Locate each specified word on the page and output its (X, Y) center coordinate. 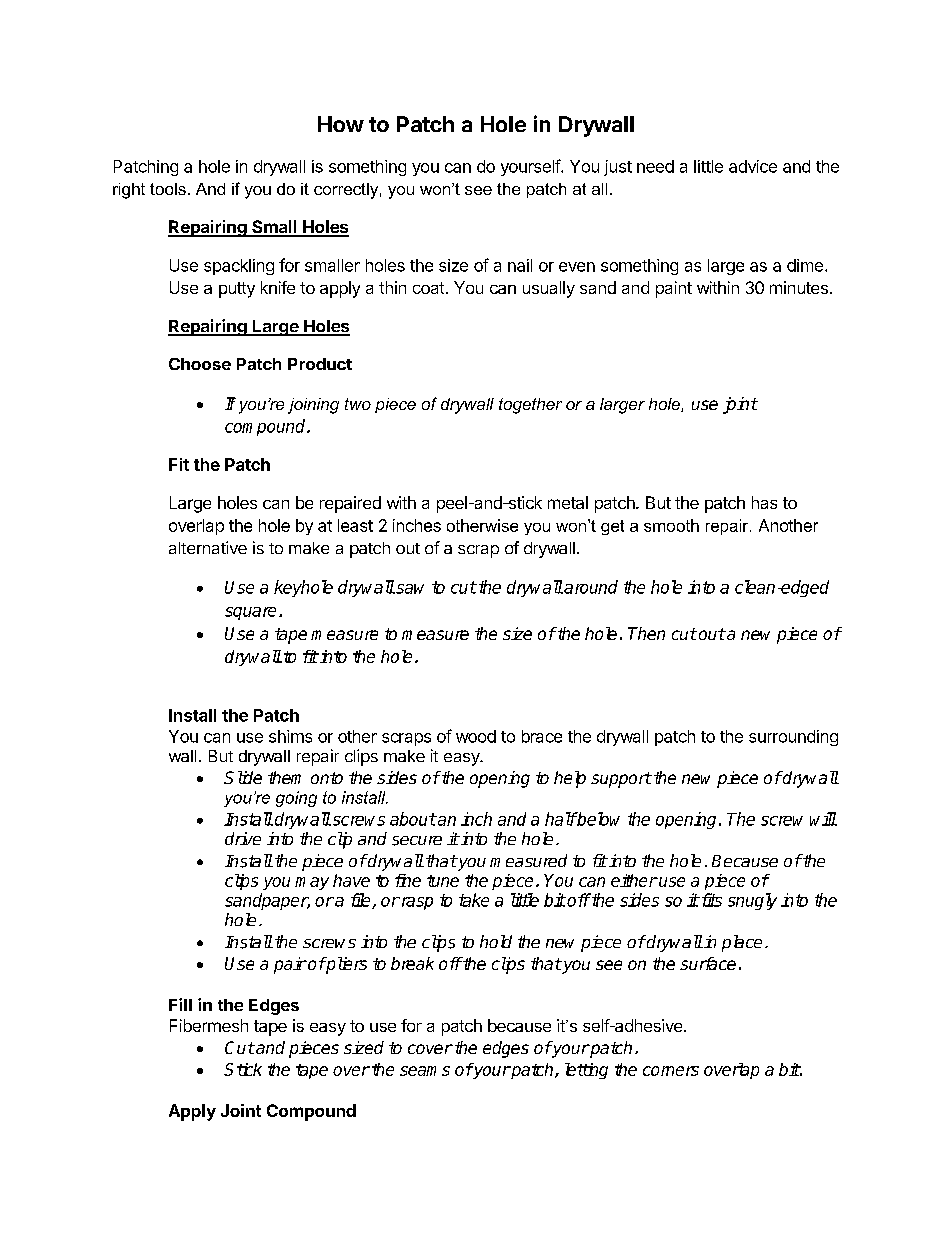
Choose (200, 364)
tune (443, 881)
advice (753, 166)
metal (568, 502)
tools (168, 189)
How (341, 124)
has (764, 502)
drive (243, 838)
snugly (752, 901)
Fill (180, 1004)
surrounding (793, 738)
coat (428, 288)
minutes (799, 287)
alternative (208, 547)
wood (476, 736)
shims (290, 736)
